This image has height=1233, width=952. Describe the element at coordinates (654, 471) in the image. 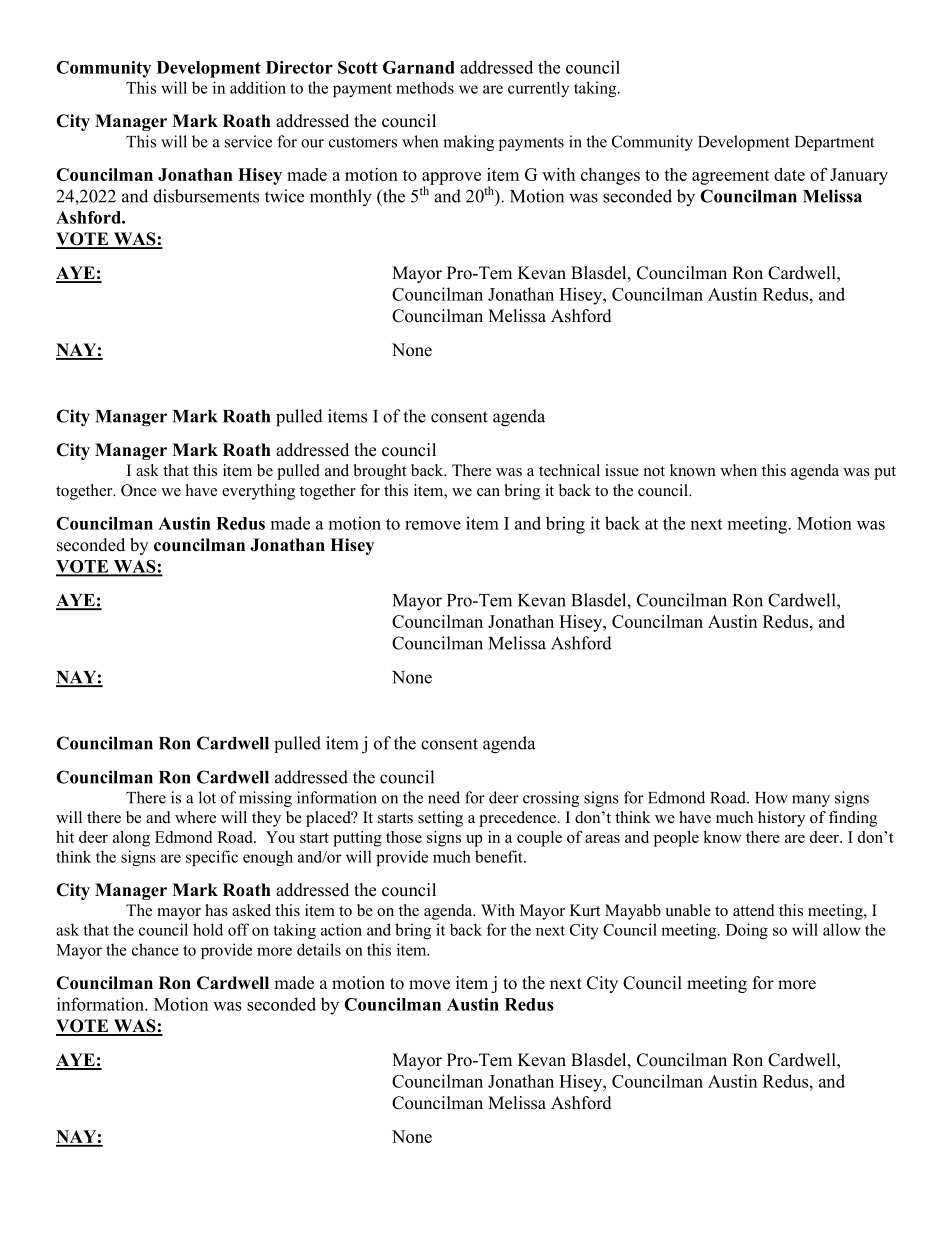

I see `not` at that location.
